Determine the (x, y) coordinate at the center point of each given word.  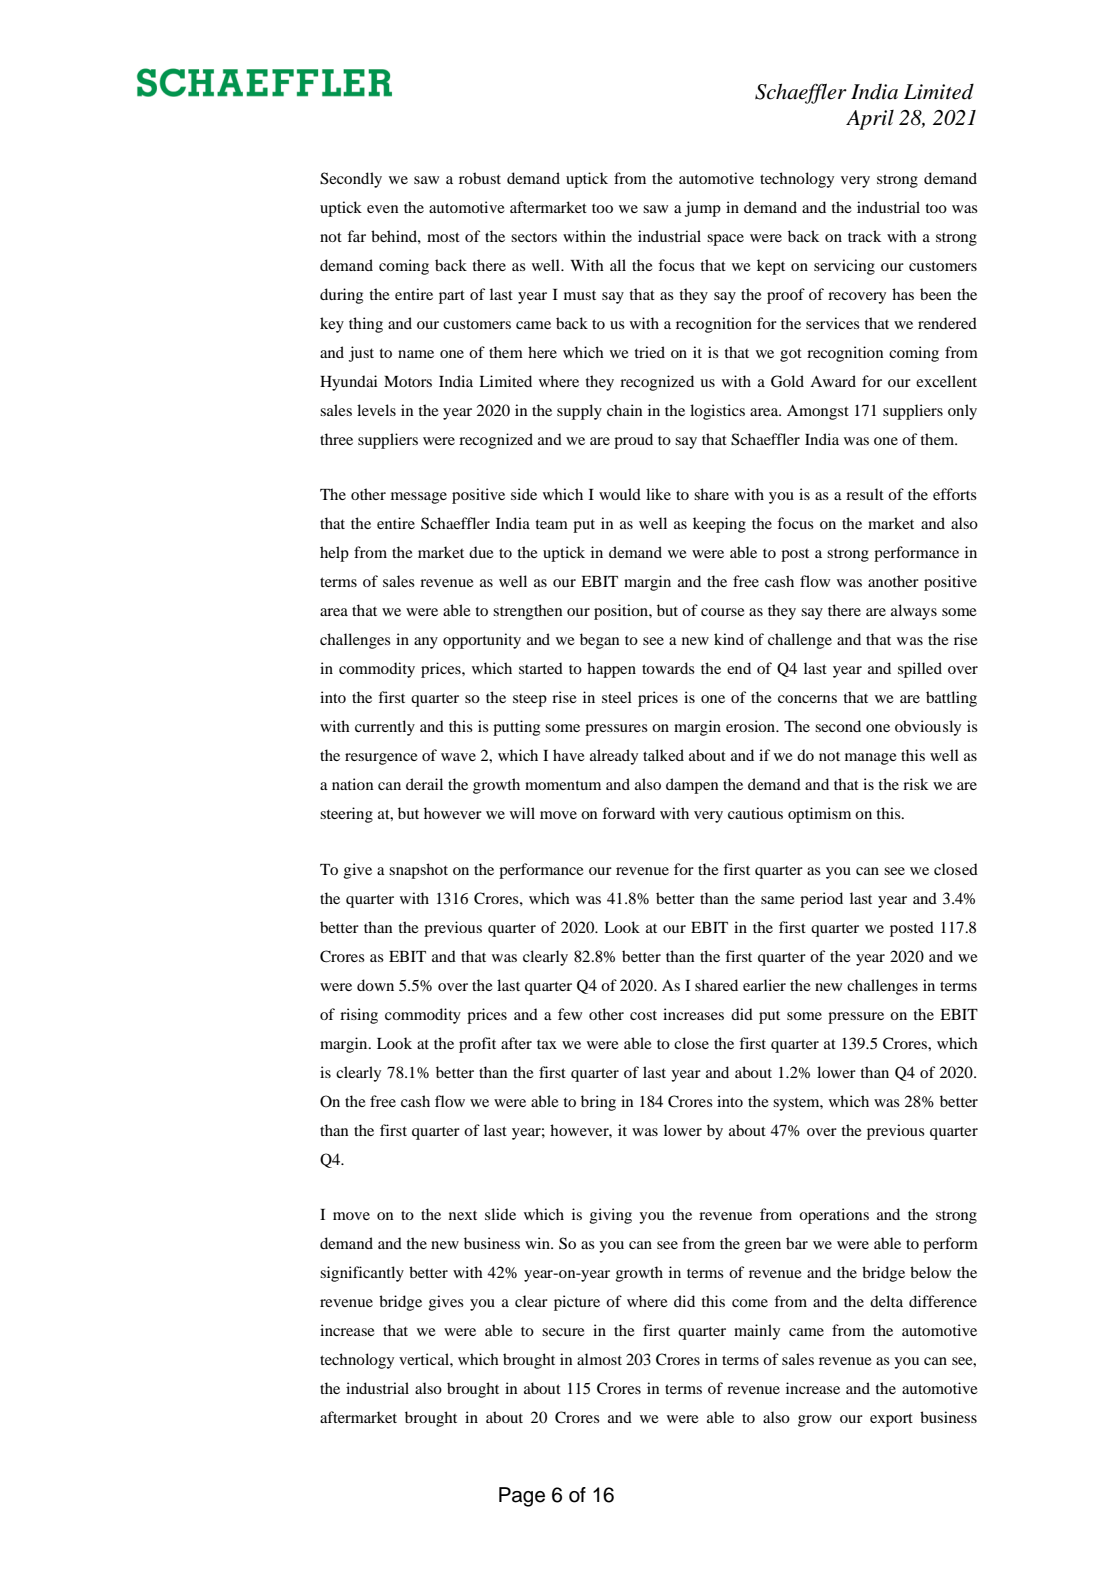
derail (424, 784)
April (870, 120)
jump (703, 209)
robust (480, 178)
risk (915, 784)
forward (628, 813)
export (891, 1420)
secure (563, 1332)
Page (522, 1497)
